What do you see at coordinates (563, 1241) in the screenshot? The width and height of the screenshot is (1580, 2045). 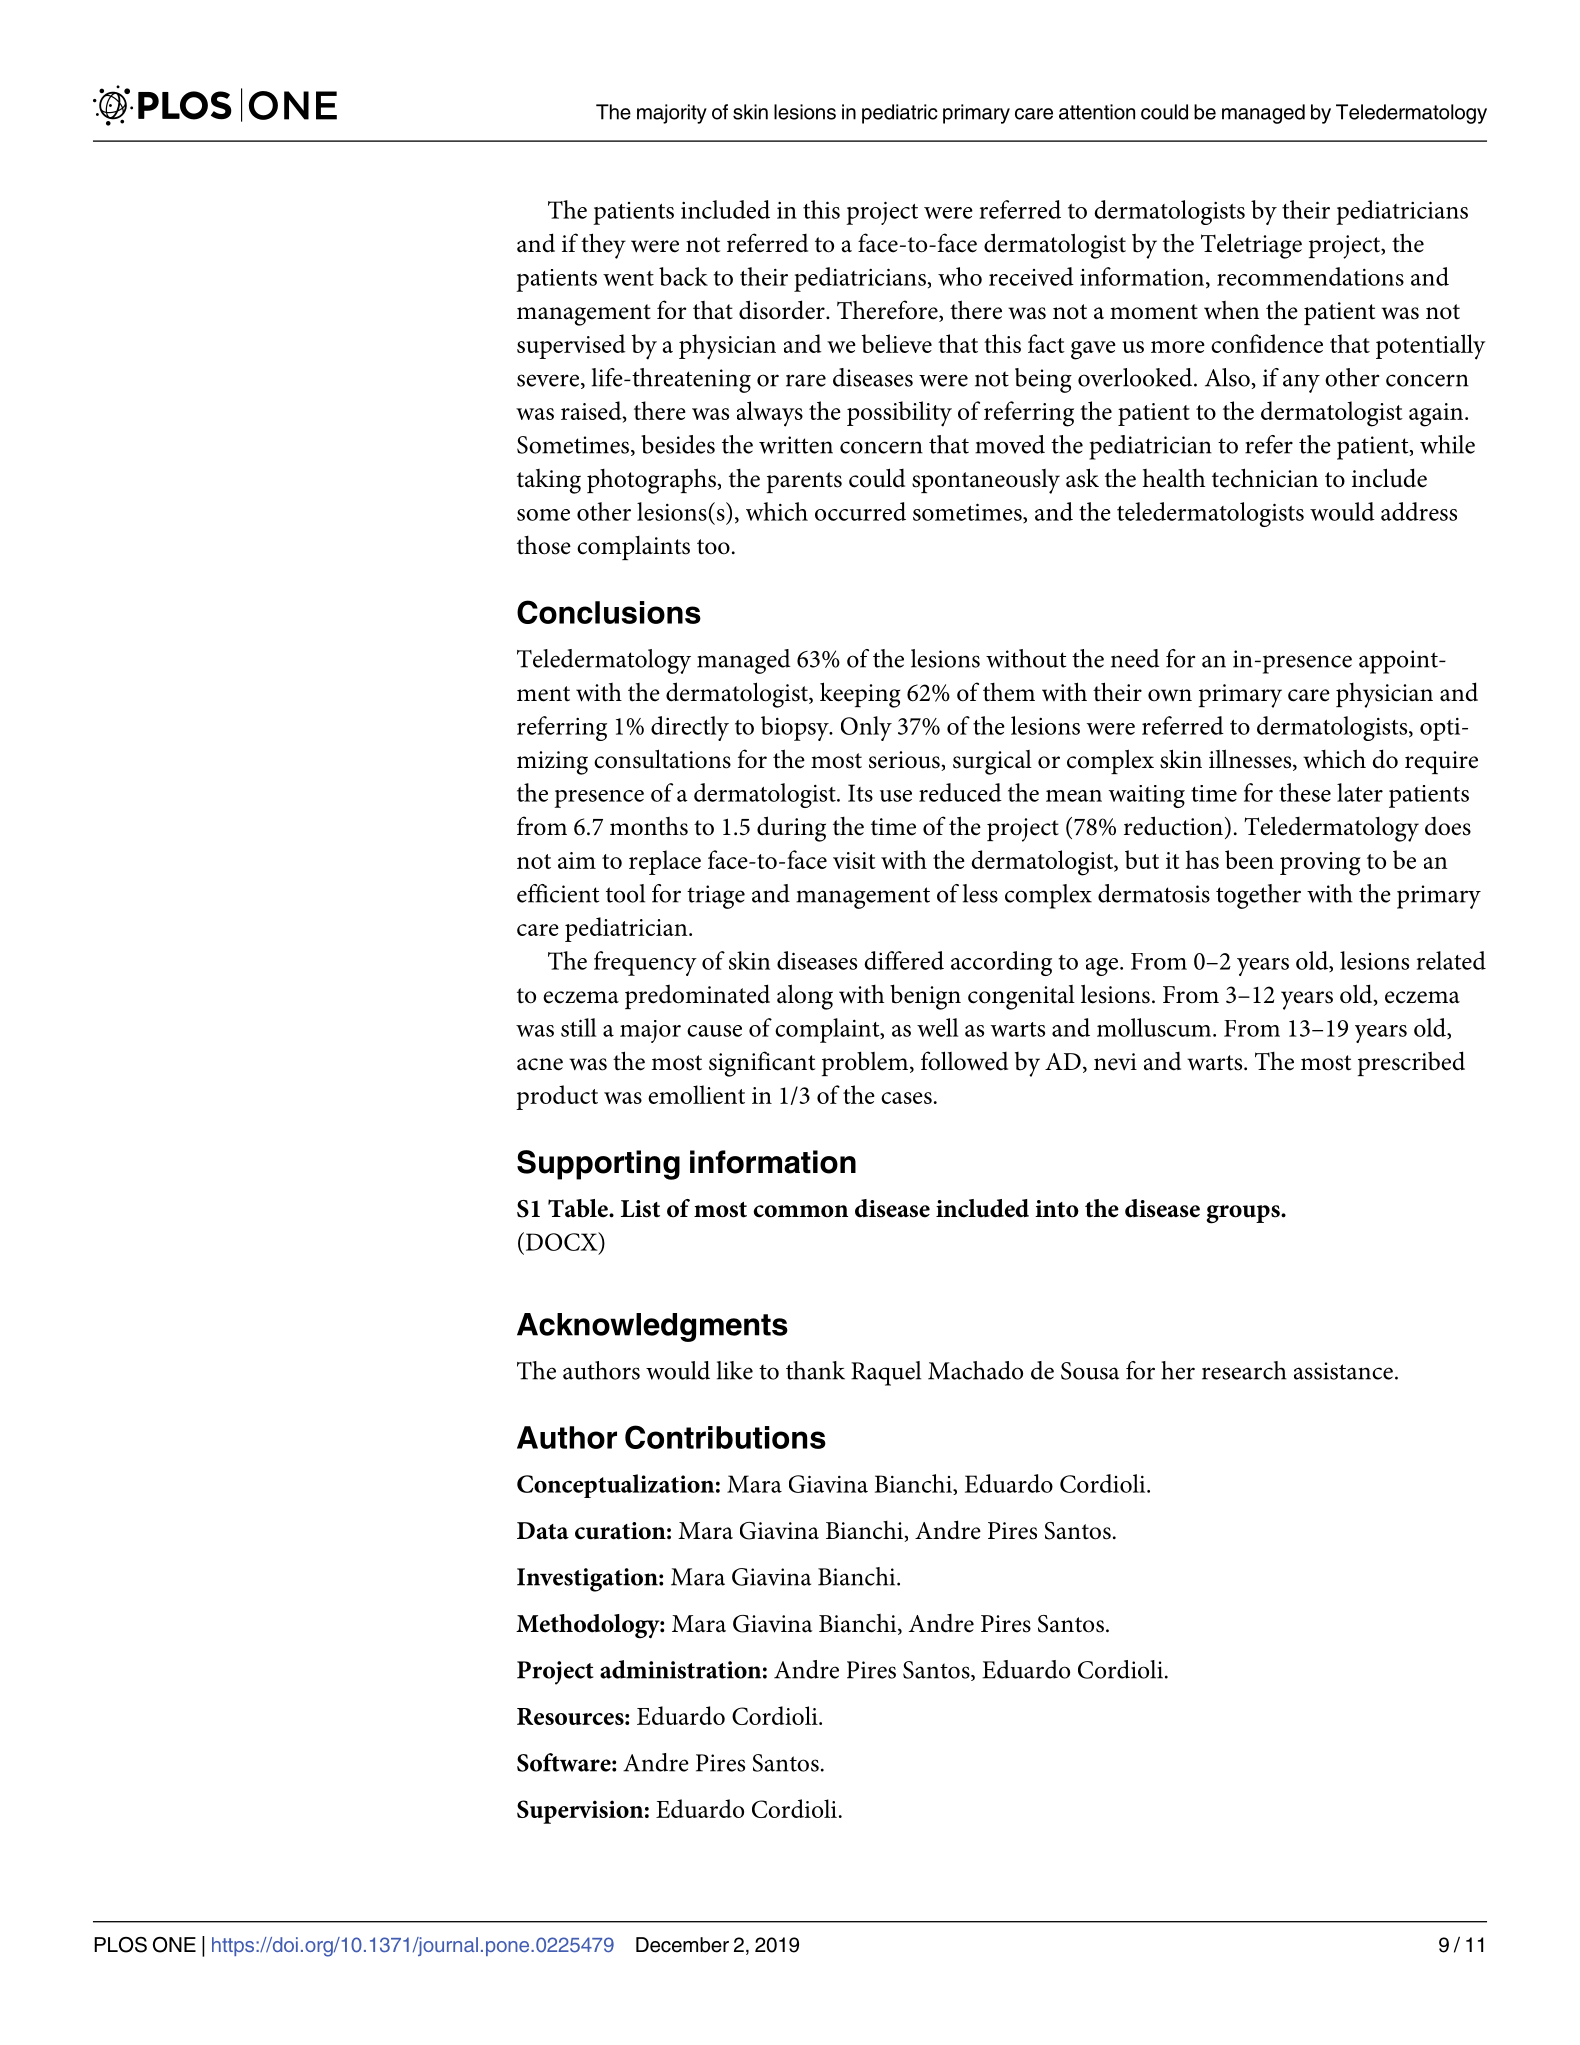 I see `DOCX` at bounding box center [563, 1241].
